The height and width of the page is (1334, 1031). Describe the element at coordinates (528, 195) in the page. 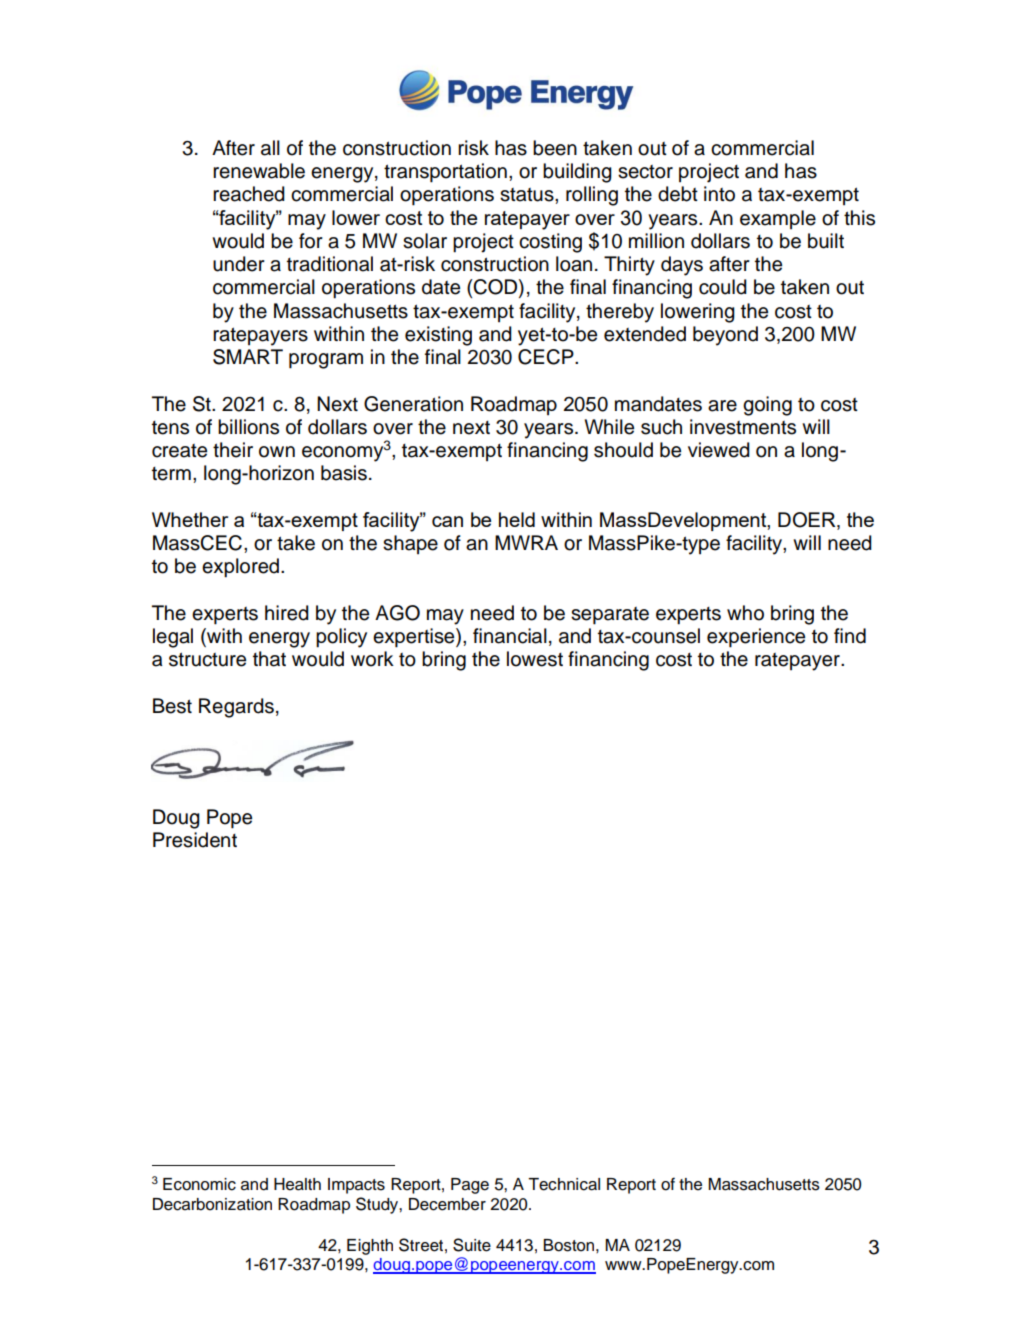

I see `status` at that location.
